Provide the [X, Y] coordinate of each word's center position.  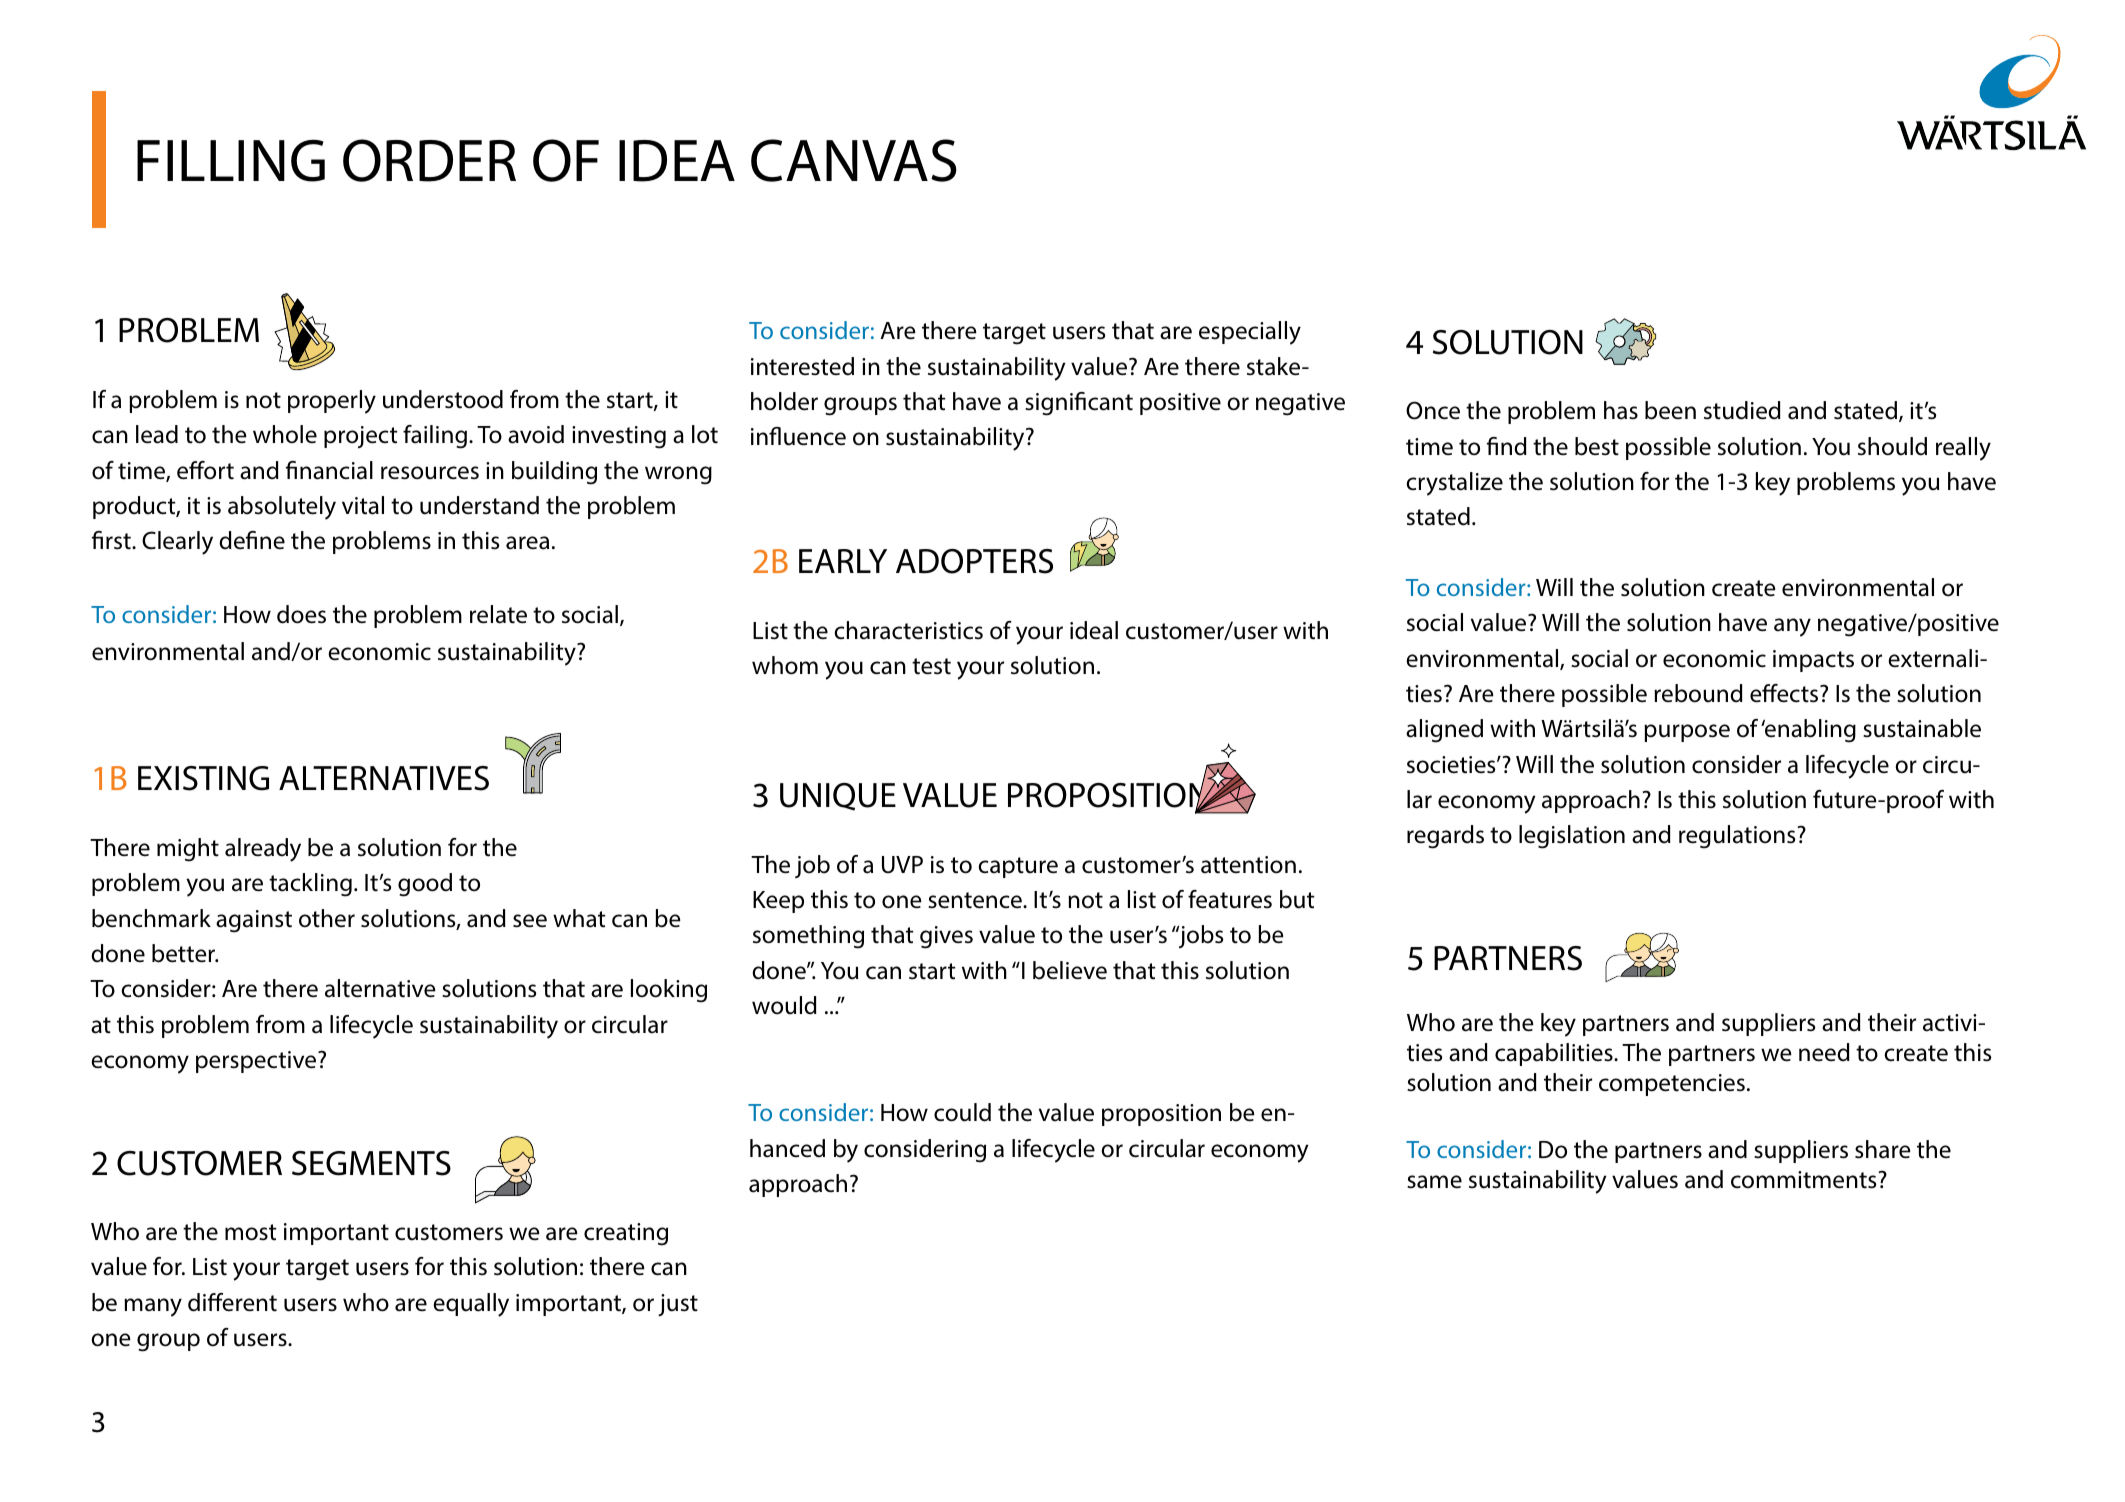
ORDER [429, 160]
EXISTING [203, 778]
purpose [1687, 733]
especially [1250, 333]
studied [1742, 410]
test [931, 666]
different [232, 1302]
